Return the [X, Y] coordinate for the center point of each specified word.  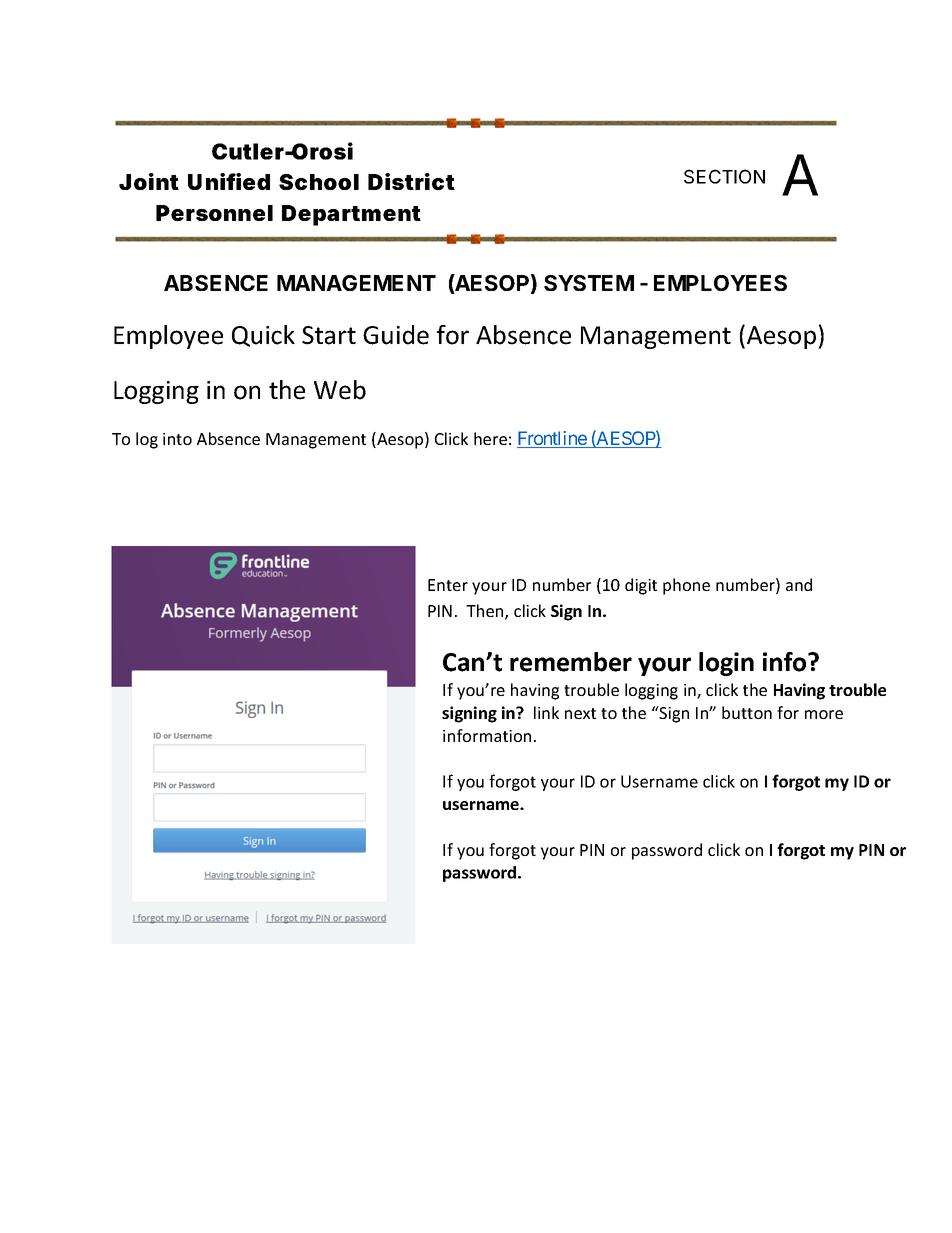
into [177, 439]
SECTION [724, 176]
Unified [229, 181]
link [546, 712]
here [490, 438]
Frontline [552, 439]
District [411, 181]
